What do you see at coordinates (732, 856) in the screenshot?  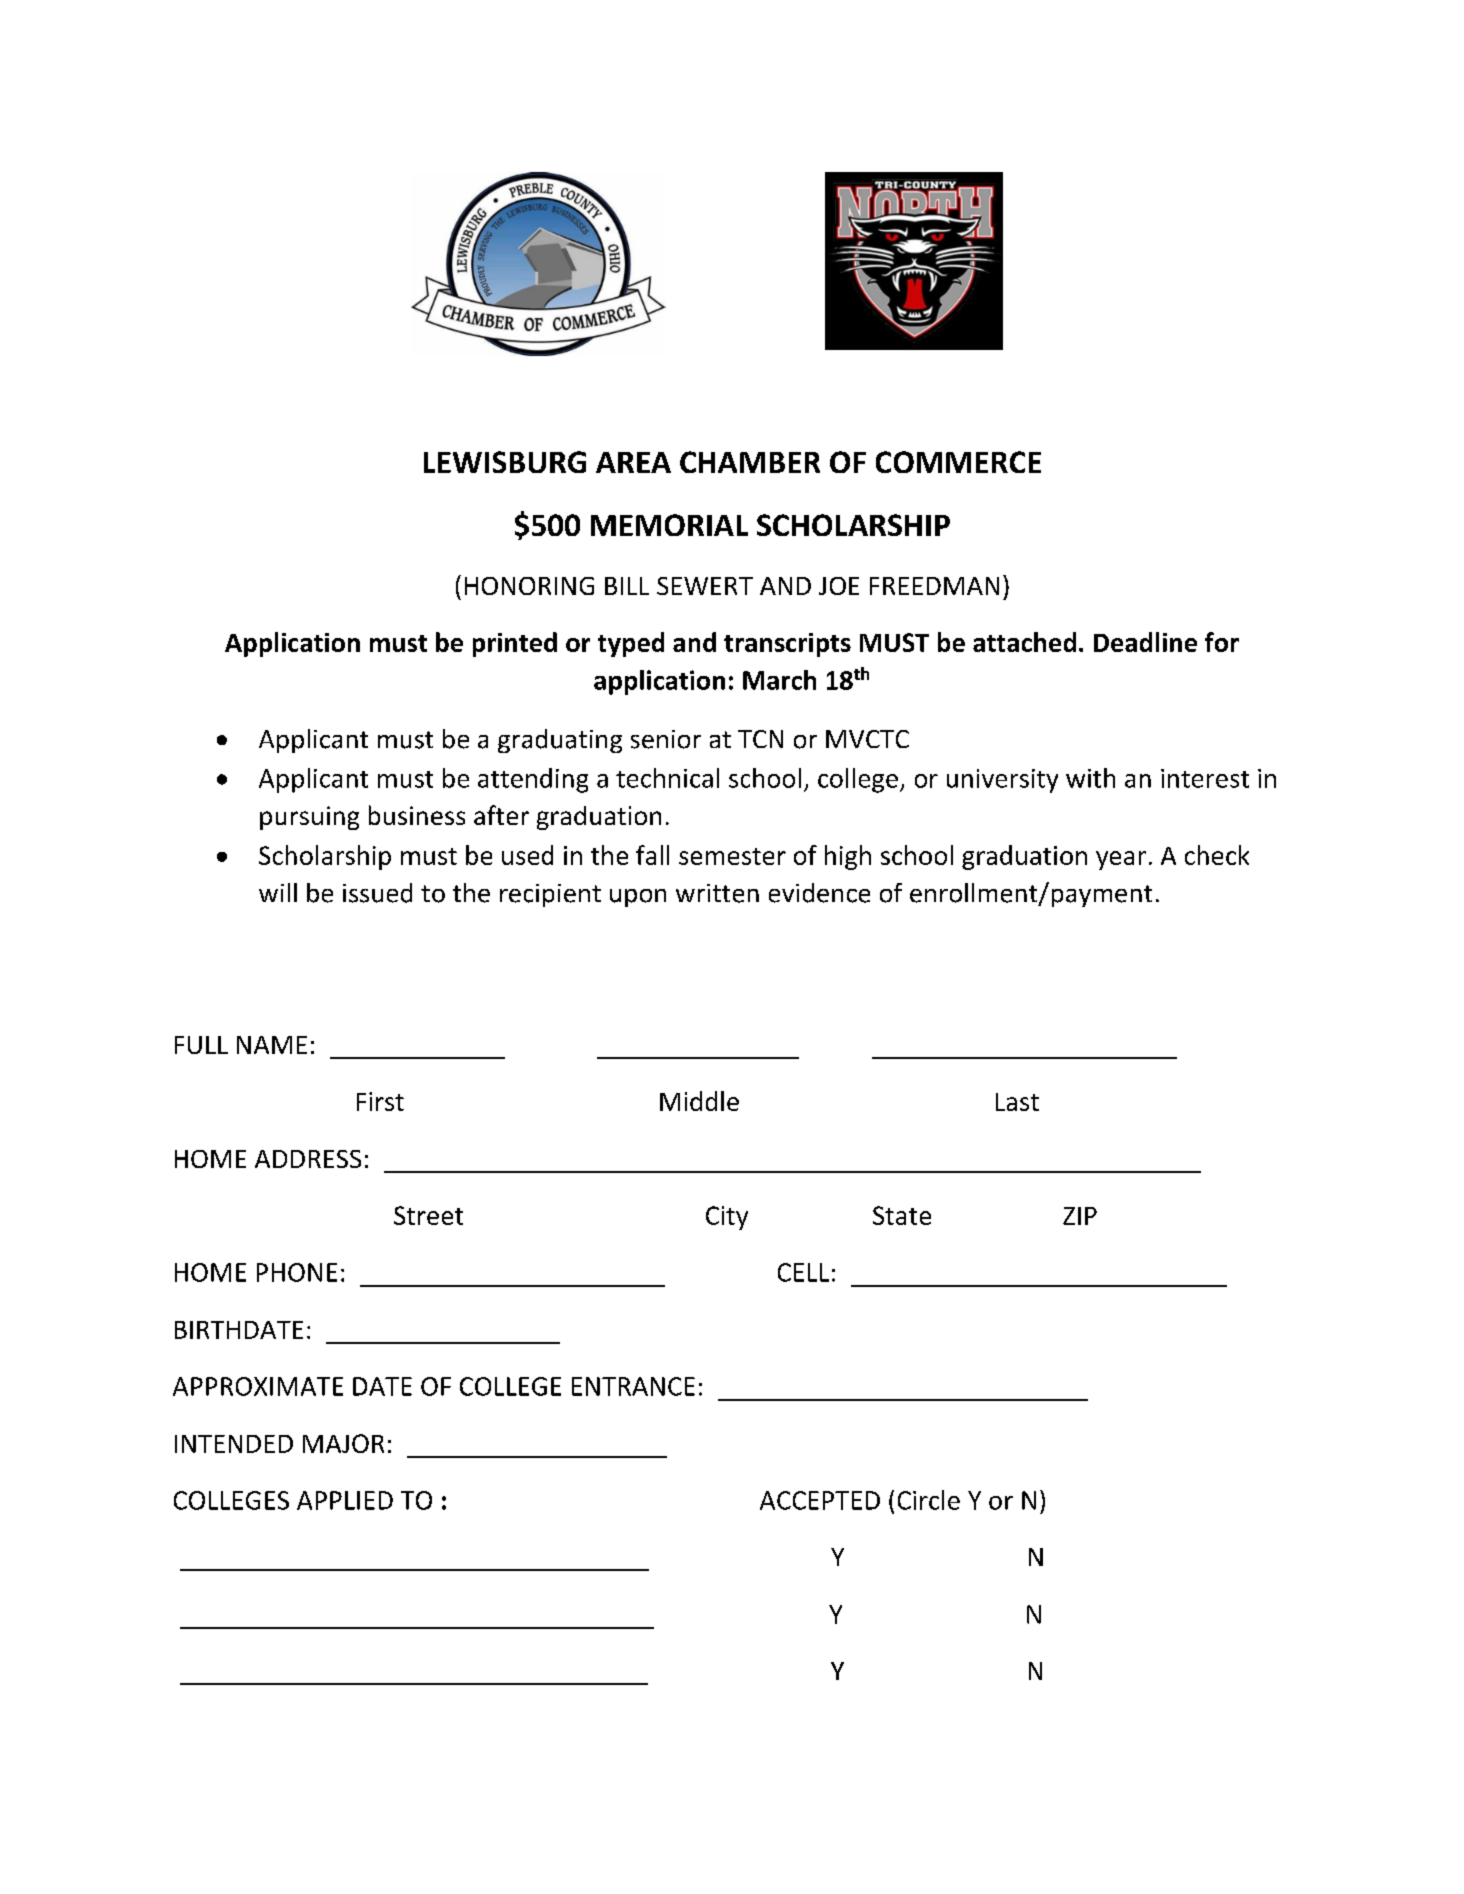 I see `semester` at bounding box center [732, 856].
